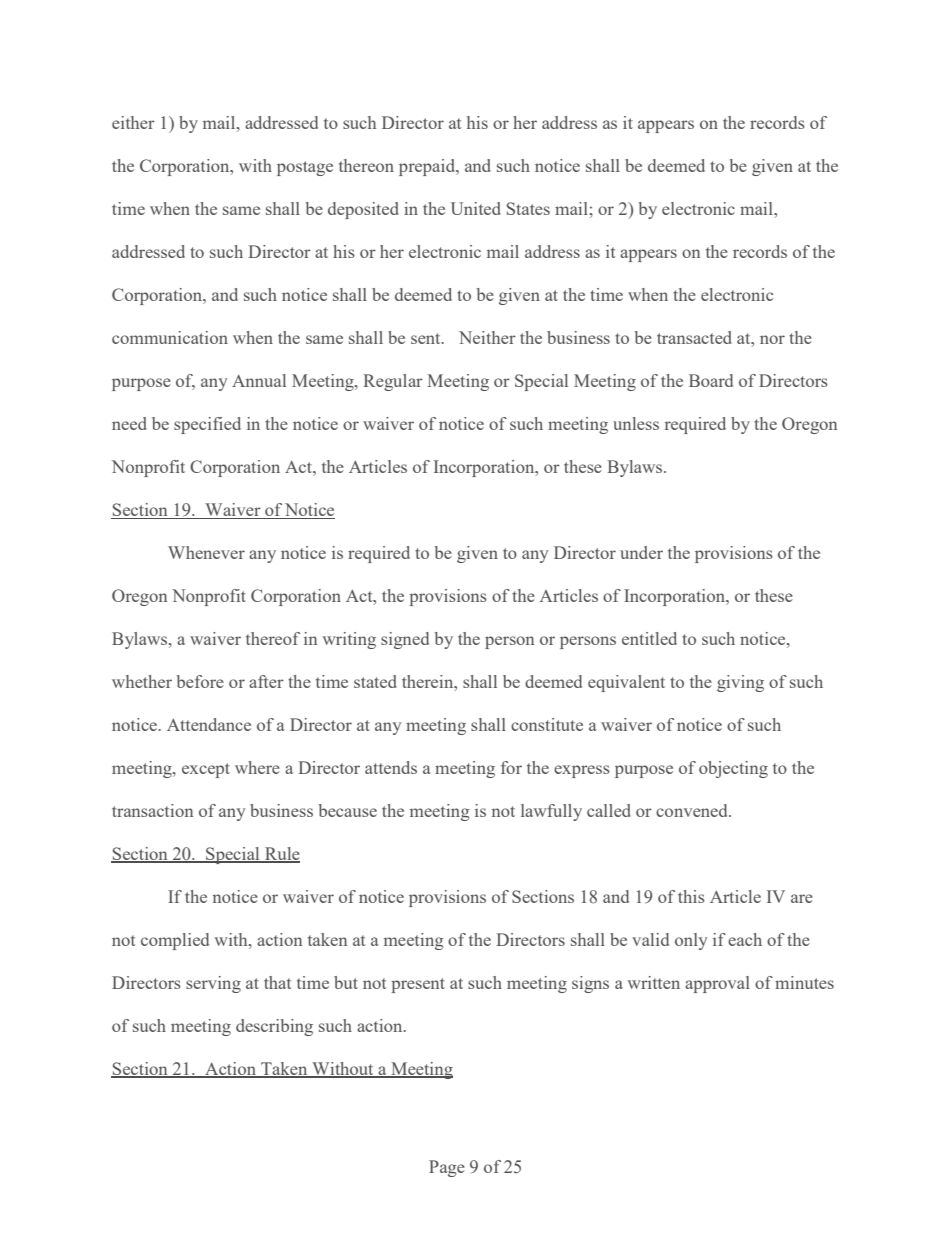 This page has width=952, height=1233. Describe the element at coordinates (641, 552) in the page. I see `under` at that location.
